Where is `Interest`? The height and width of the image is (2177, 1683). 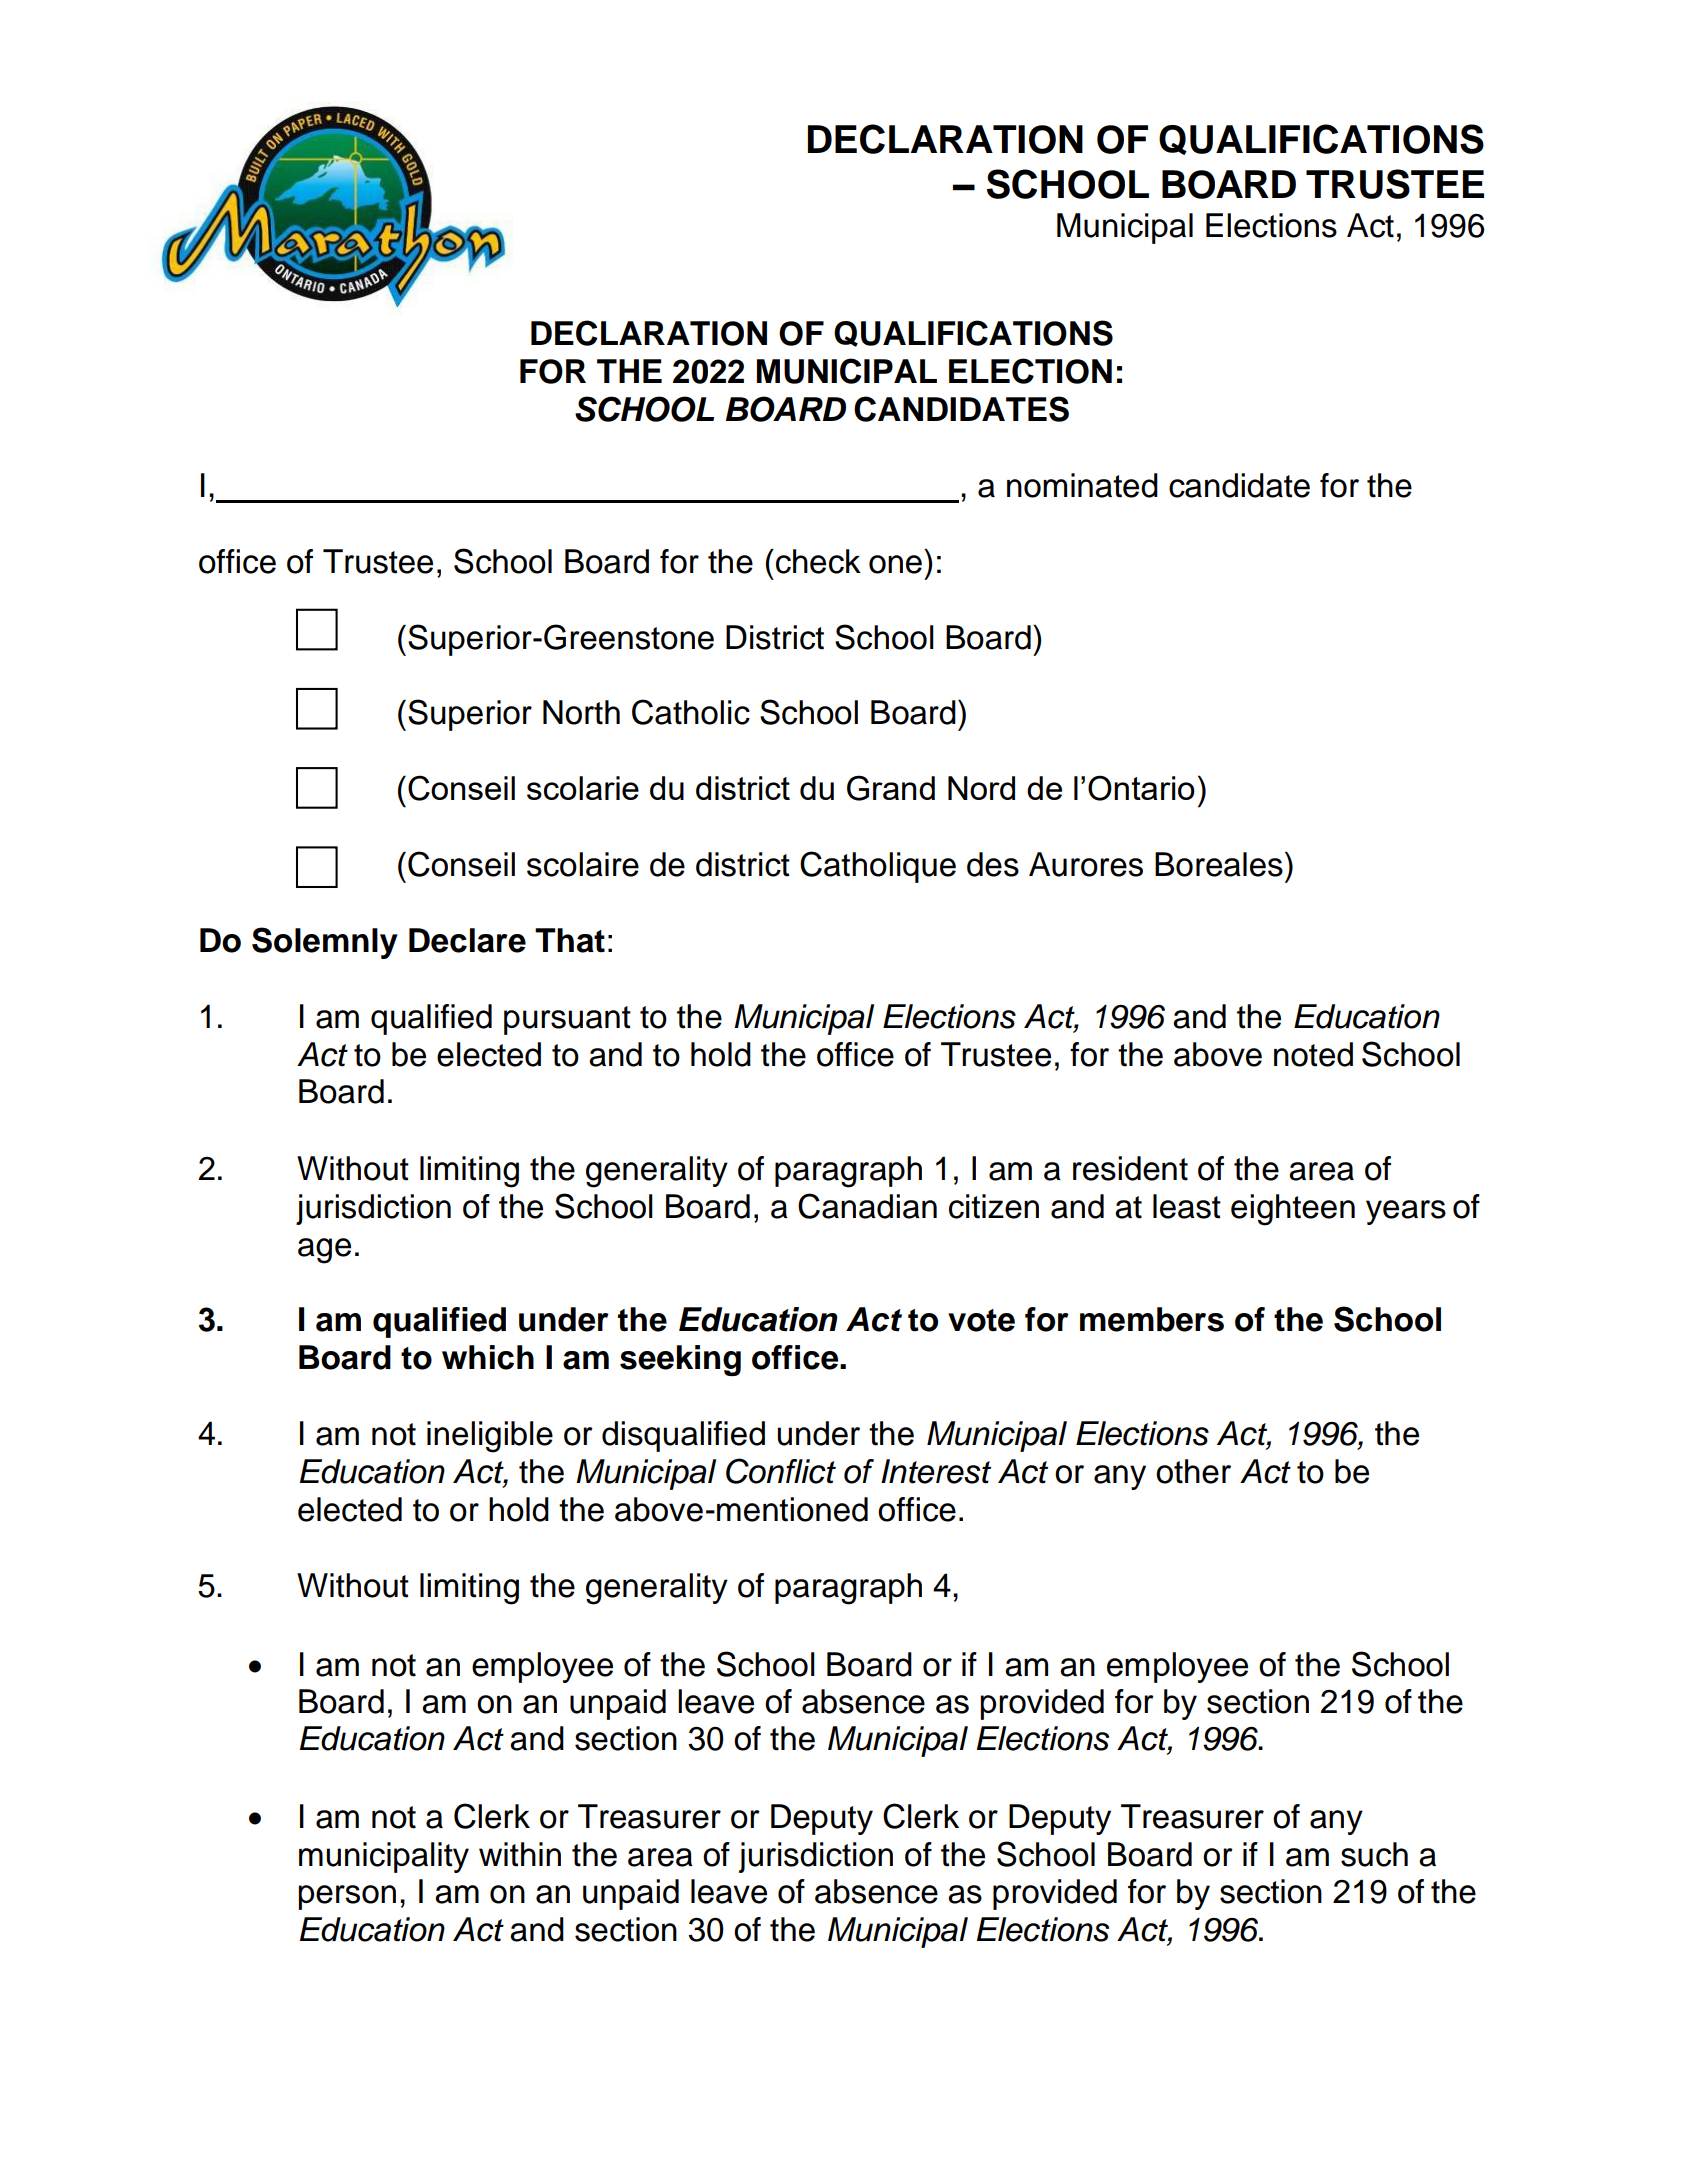 Interest is located at coordinates (936, 1471).
